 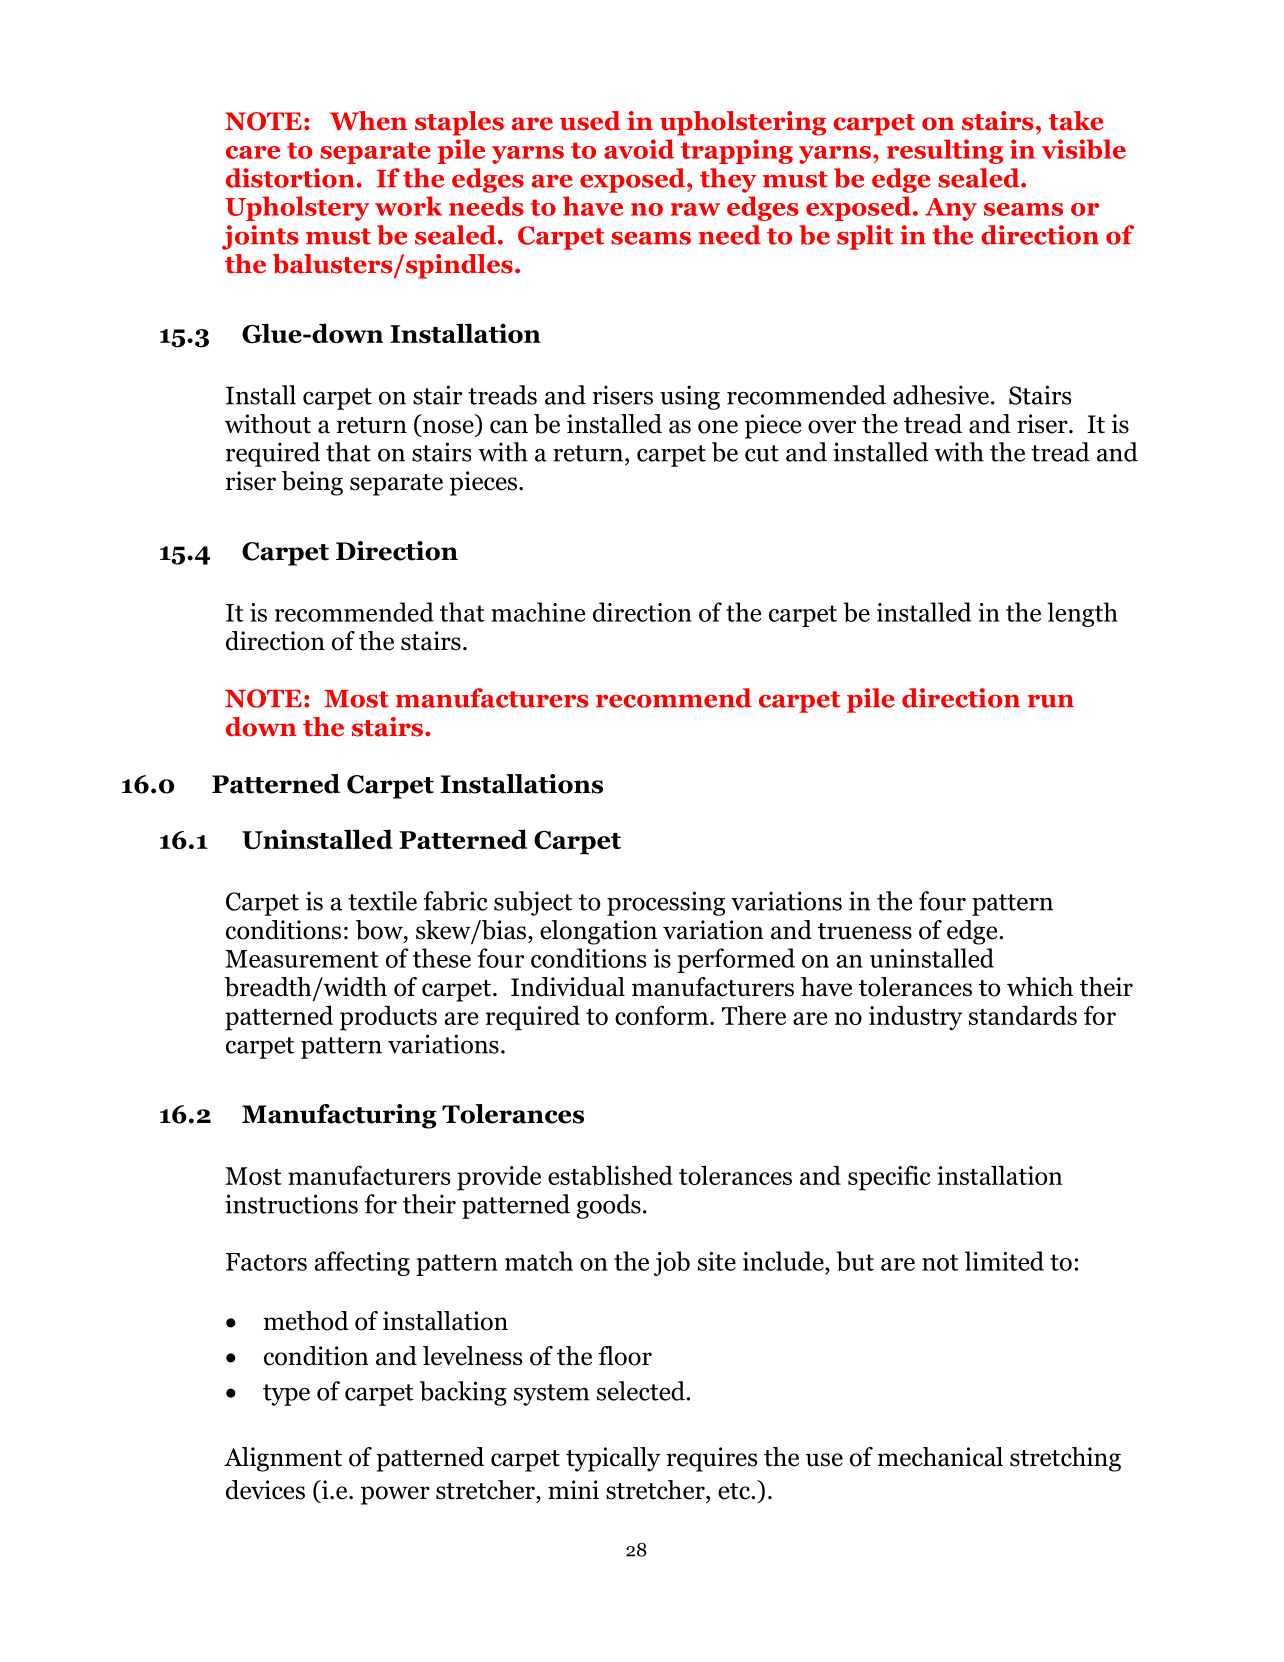 I want to click on standards, so click(x=1023, y=1015).
